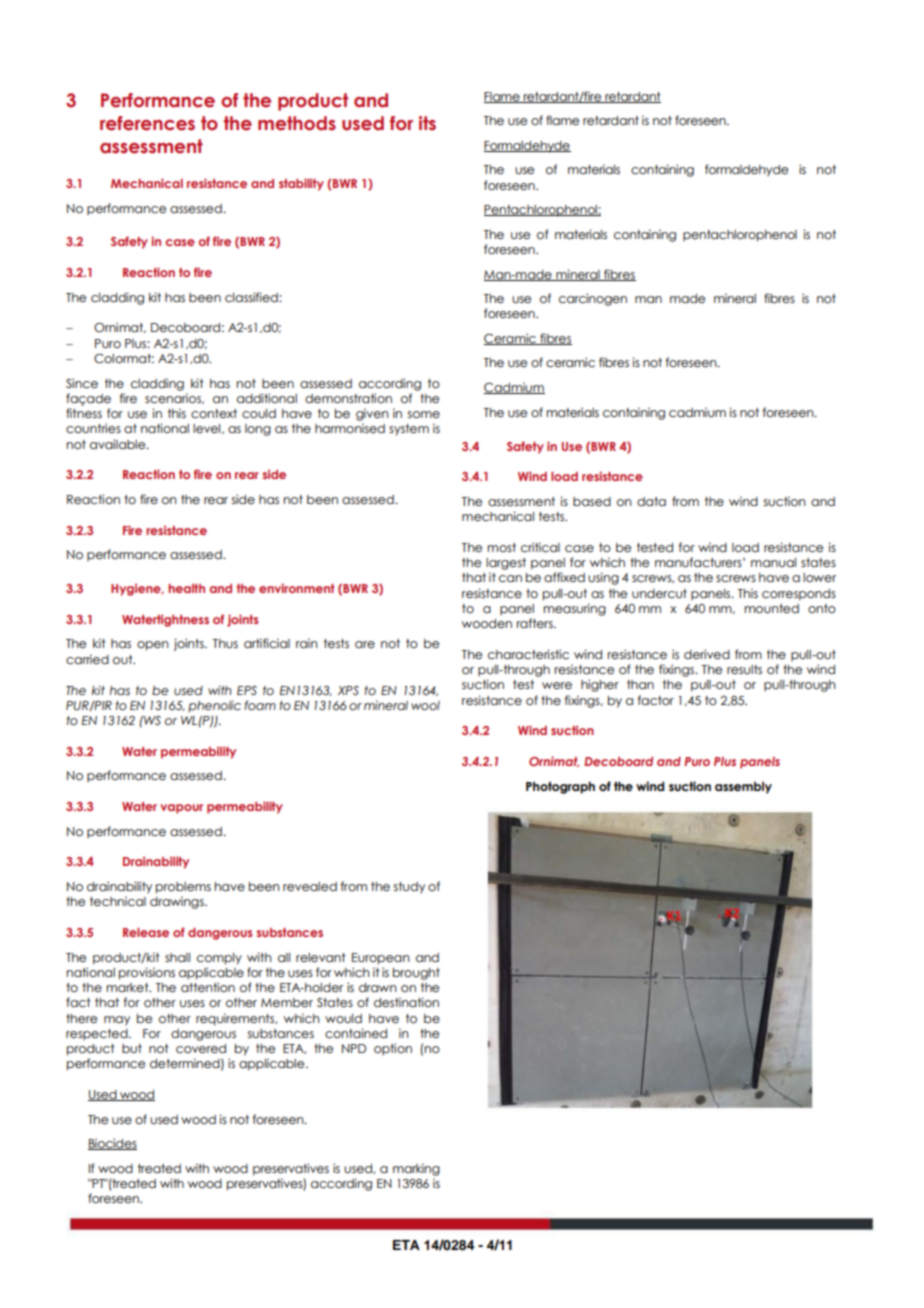 The image size is (924, 1308). Describe the element at coordinates (119, 444) in the screenshot. I see `available` at that location.
